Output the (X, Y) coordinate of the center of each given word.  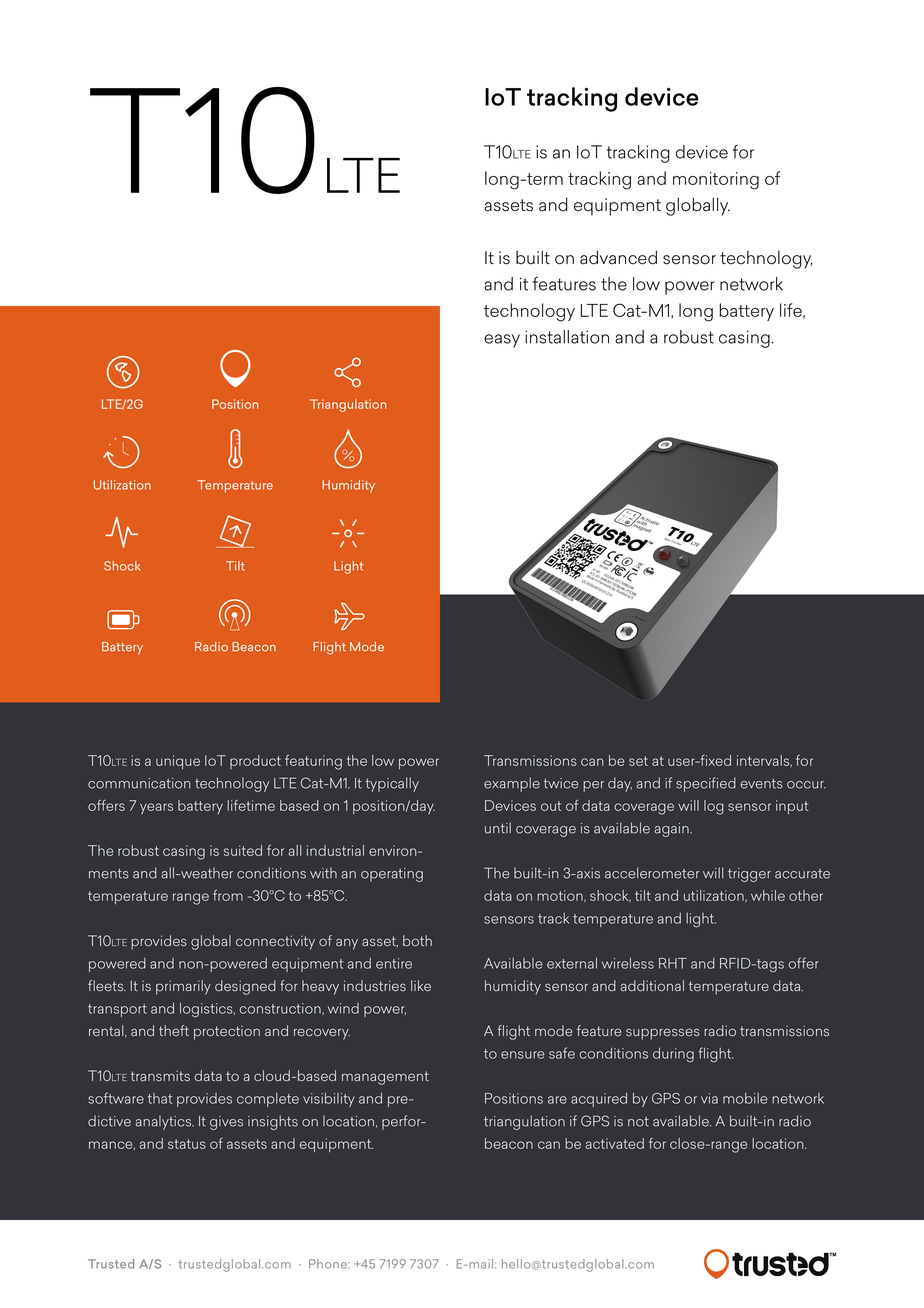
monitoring (716, 181)
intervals (764, 761)
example (512, 784)
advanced (618, 257)
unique (178, 762)
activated (615, 1143)
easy (502, 341)
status (187, 1144)
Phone (329, 1264)
